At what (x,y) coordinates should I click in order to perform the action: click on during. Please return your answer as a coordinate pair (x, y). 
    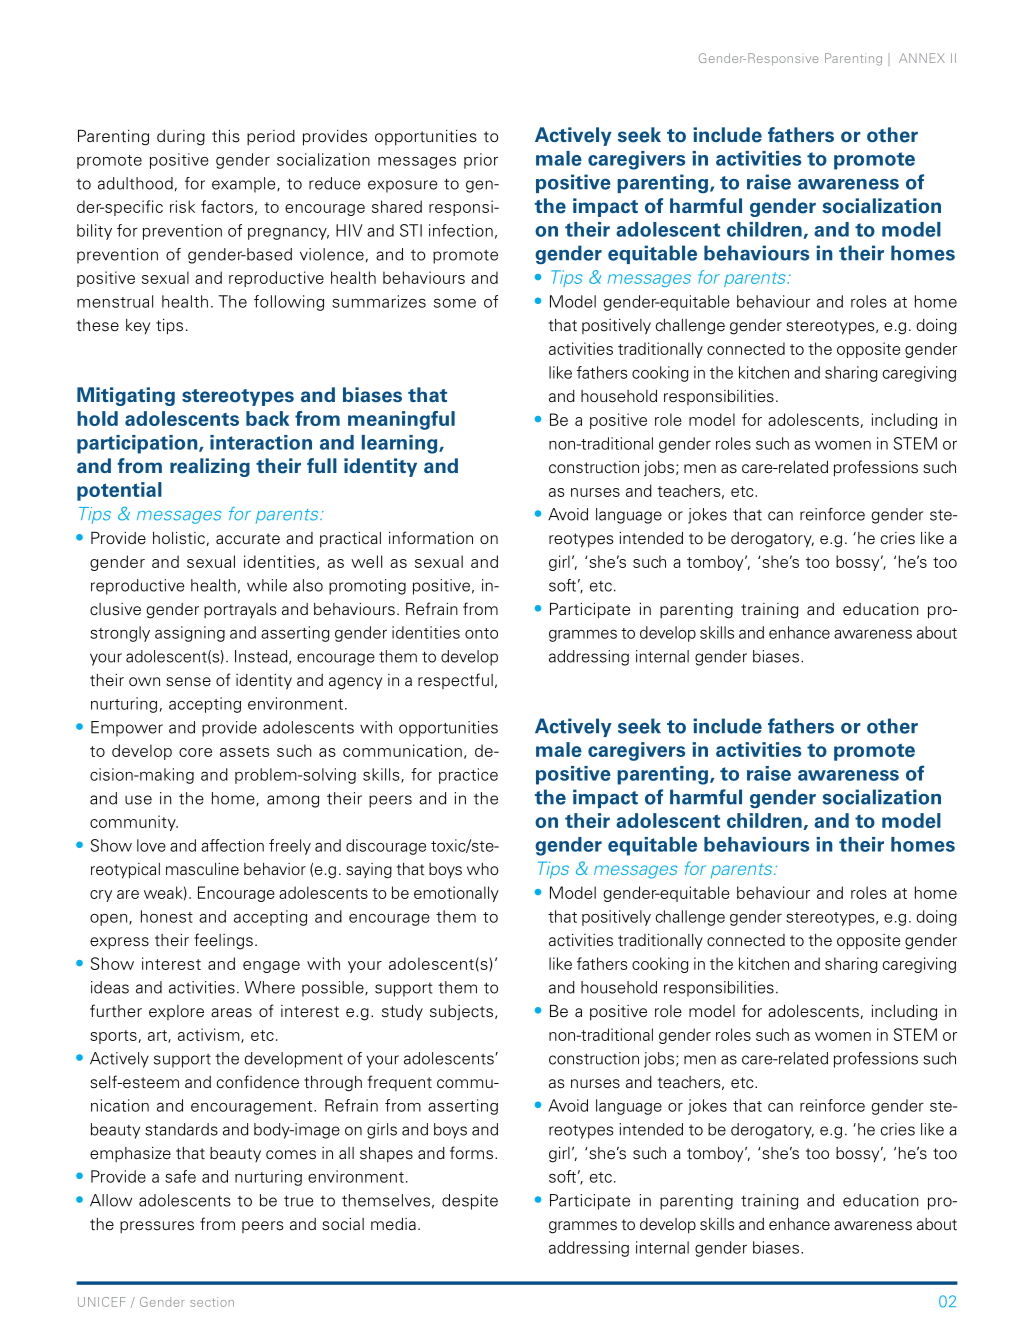
    Looking at the image, I should click on (181, 138).
